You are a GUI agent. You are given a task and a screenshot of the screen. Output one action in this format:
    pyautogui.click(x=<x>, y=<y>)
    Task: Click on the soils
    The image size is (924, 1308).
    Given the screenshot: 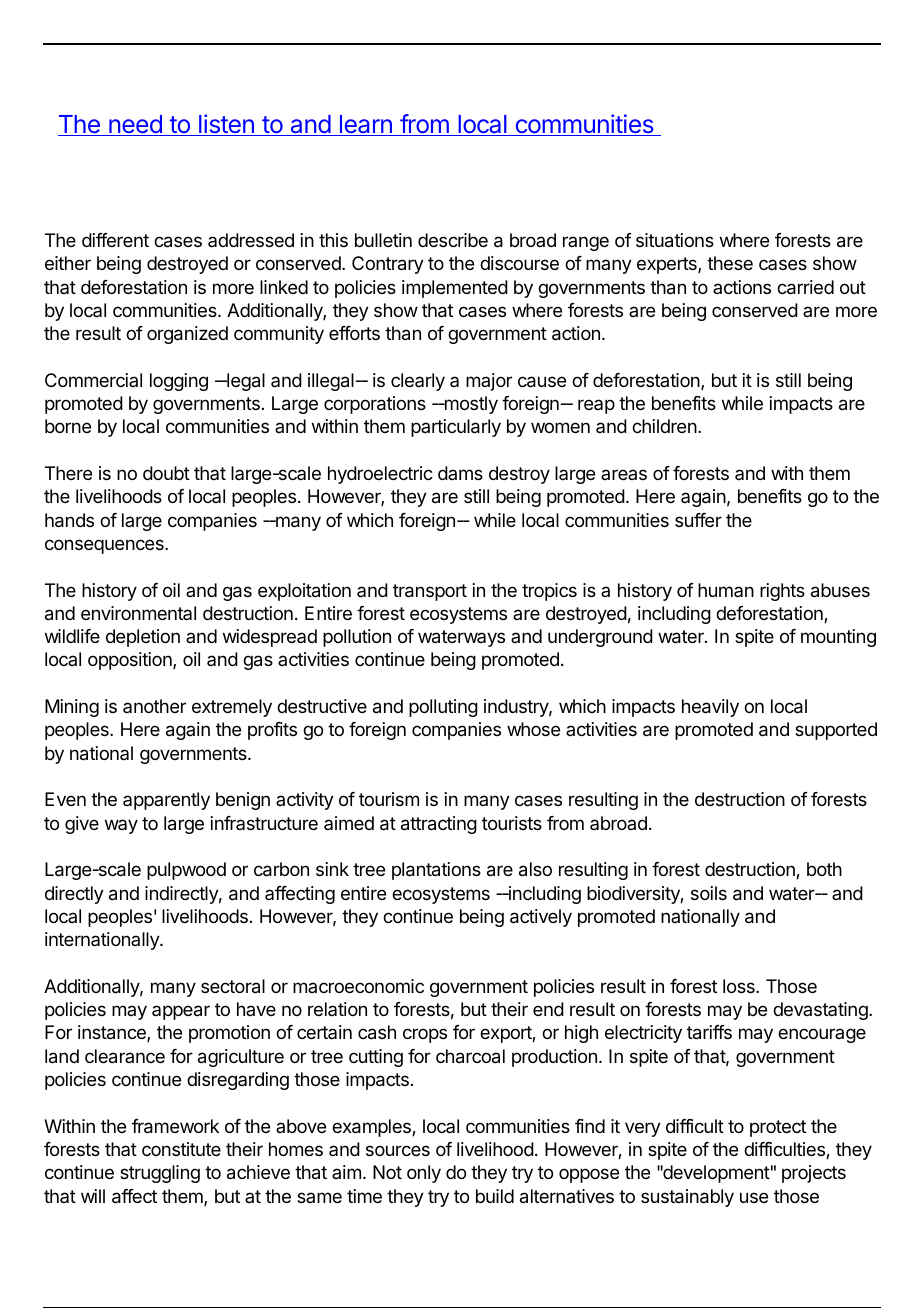 What is the action you would take?
    pyautogui.click(x=709, y=893)
